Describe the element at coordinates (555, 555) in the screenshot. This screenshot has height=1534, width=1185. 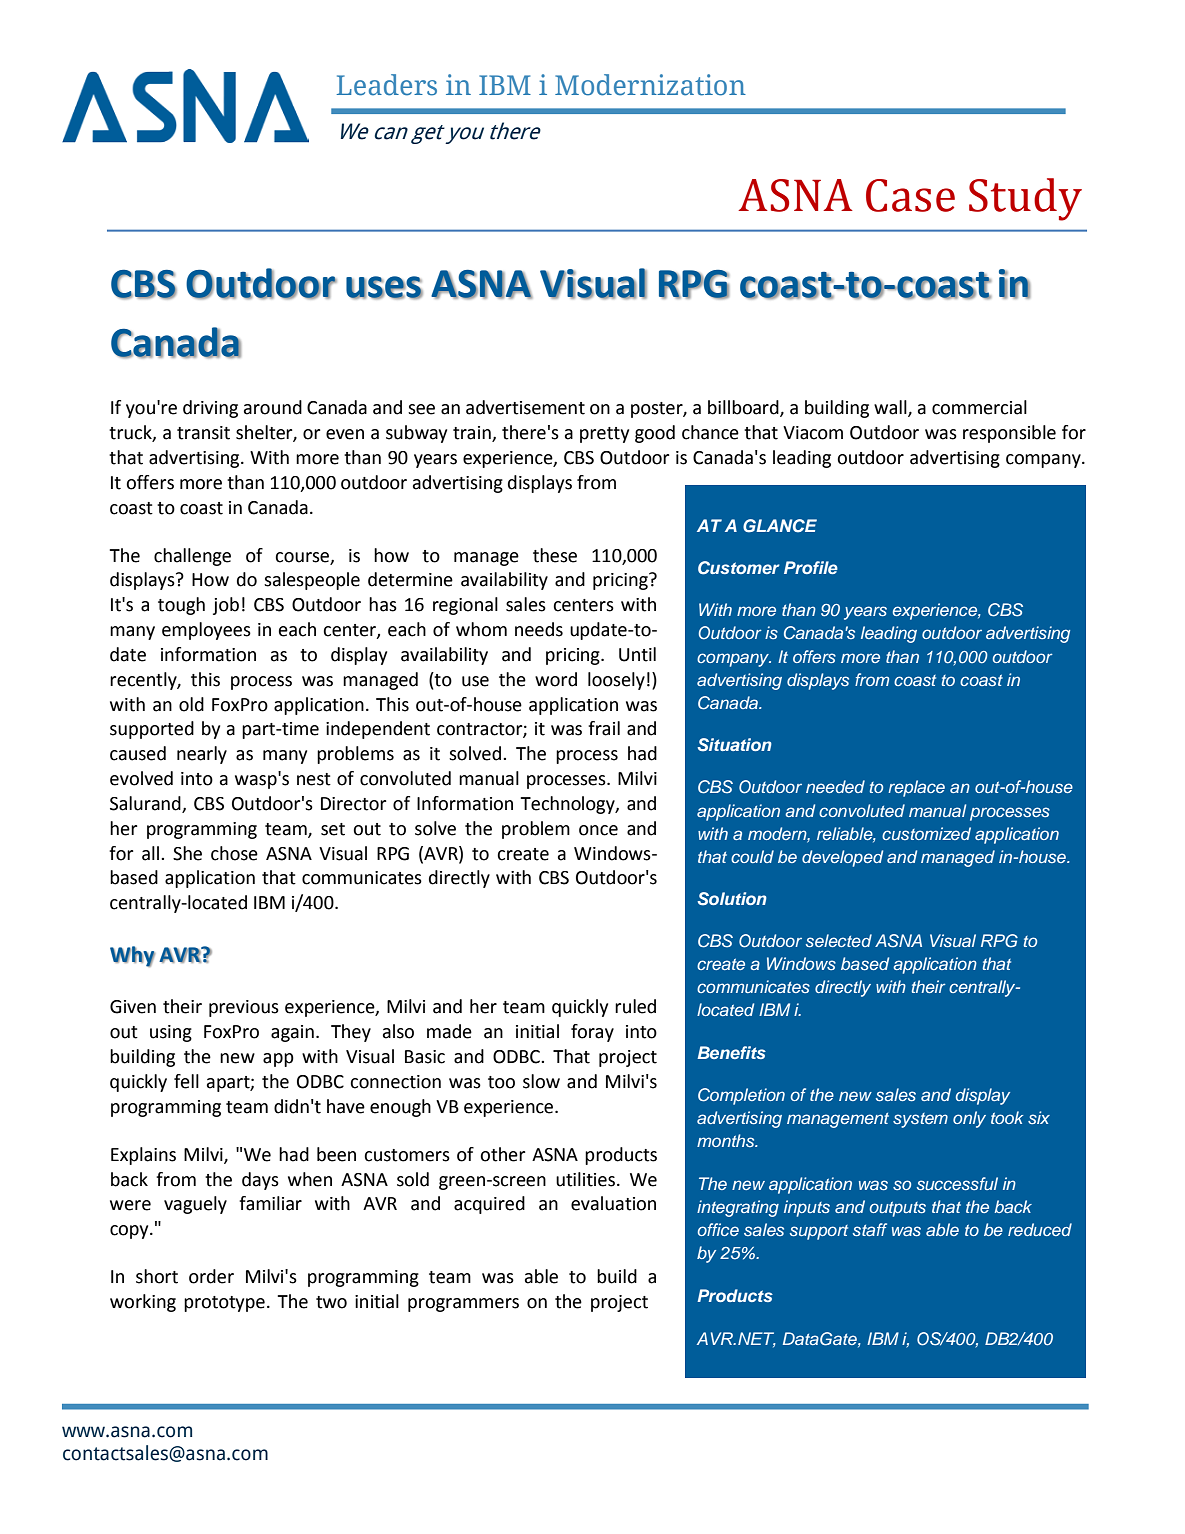
I see `these` at that location.
